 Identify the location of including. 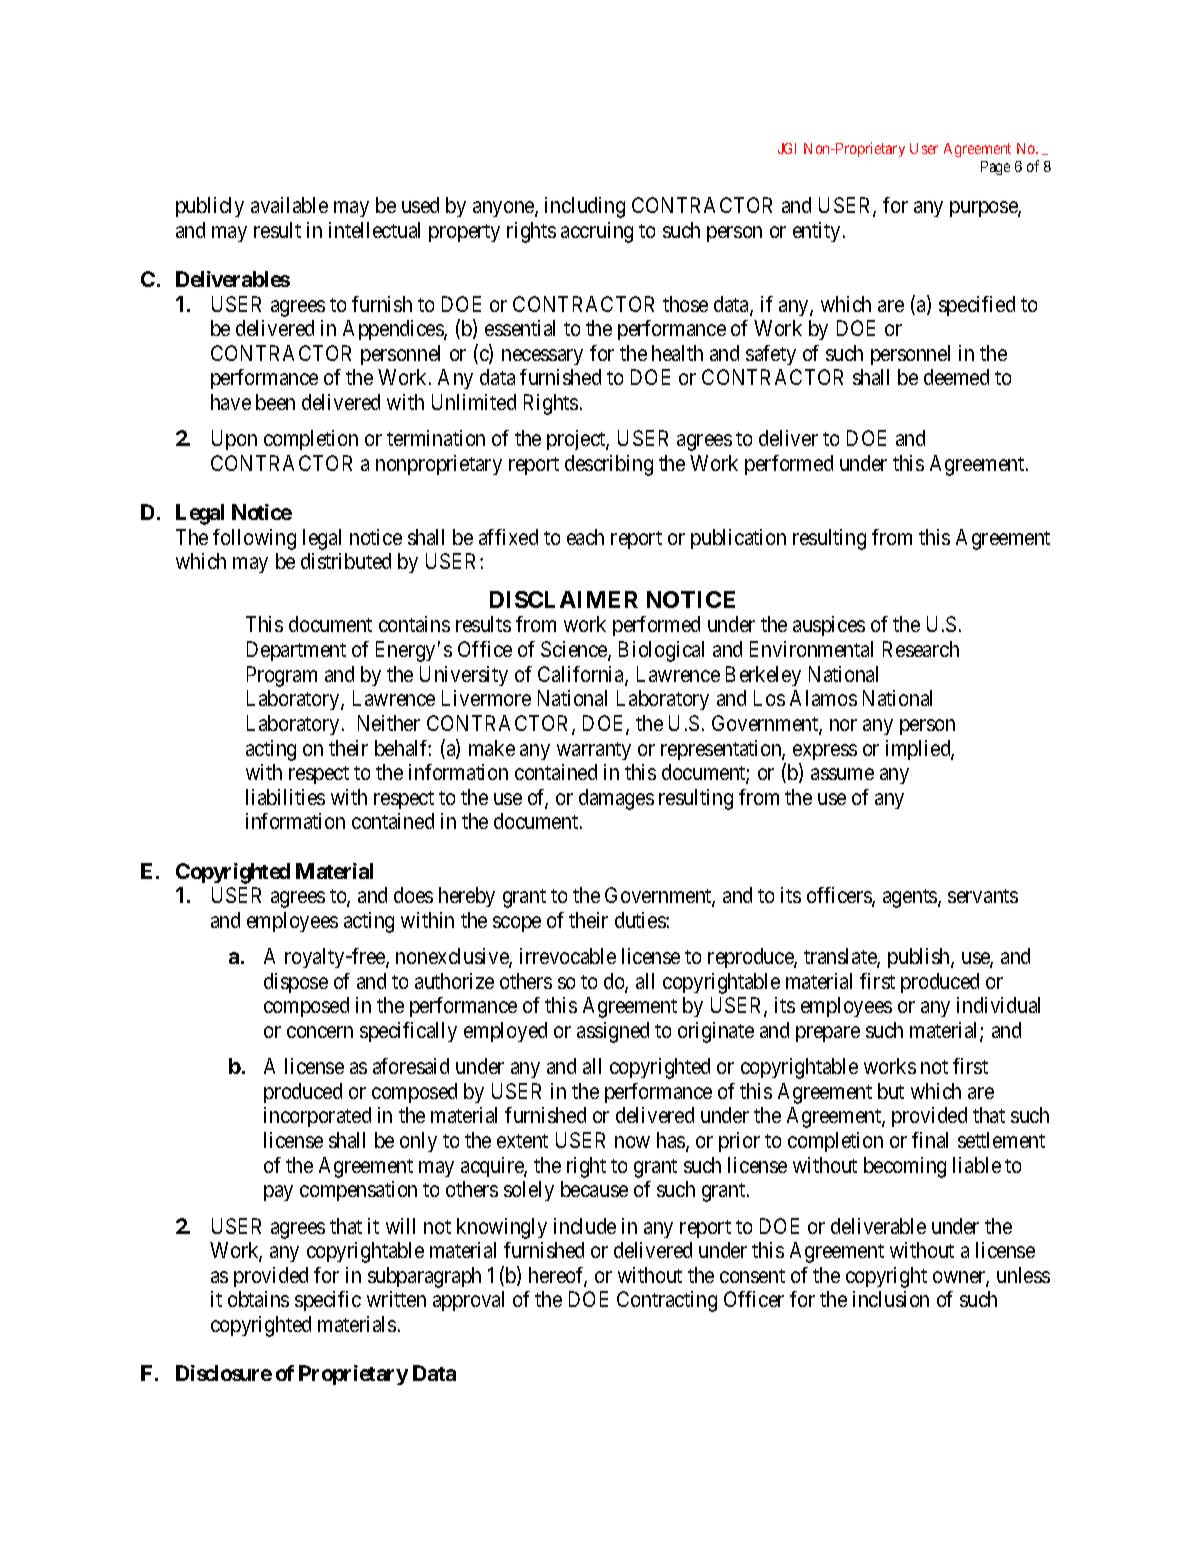
(585, 207).
